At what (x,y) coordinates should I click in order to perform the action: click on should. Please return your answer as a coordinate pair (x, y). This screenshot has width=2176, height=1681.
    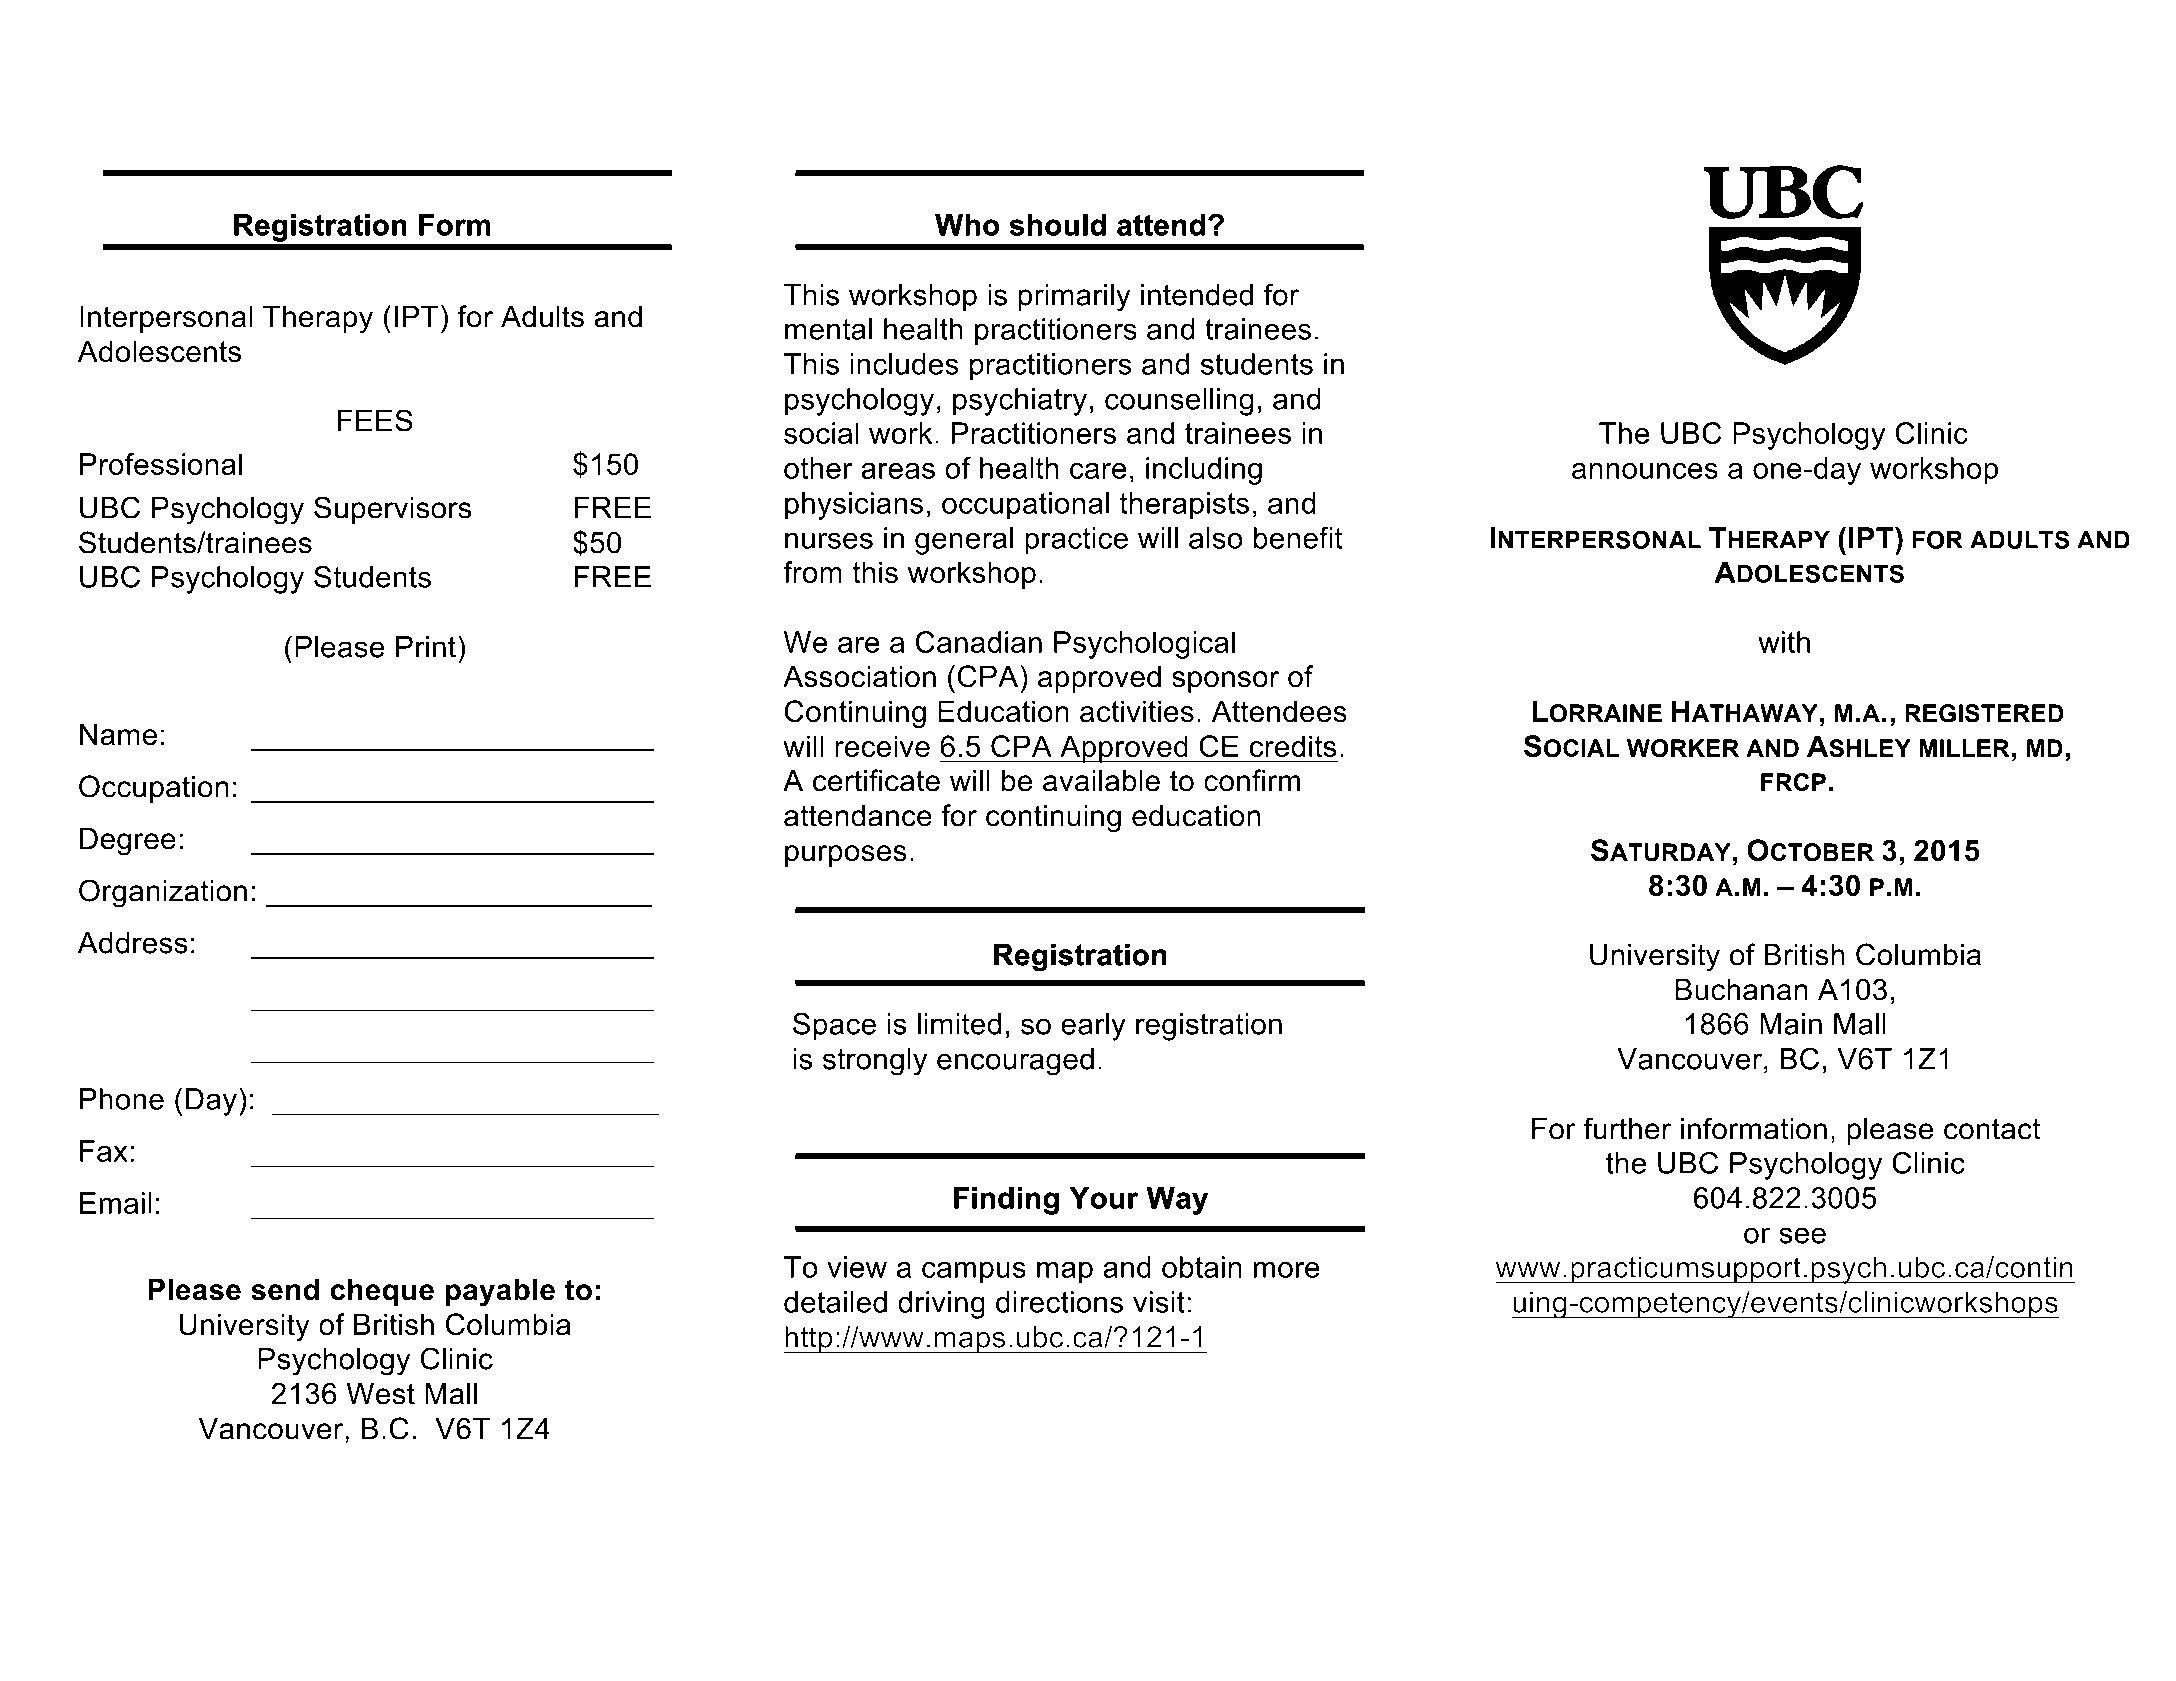
    Looking at the image, I should click on (1058, 225).
